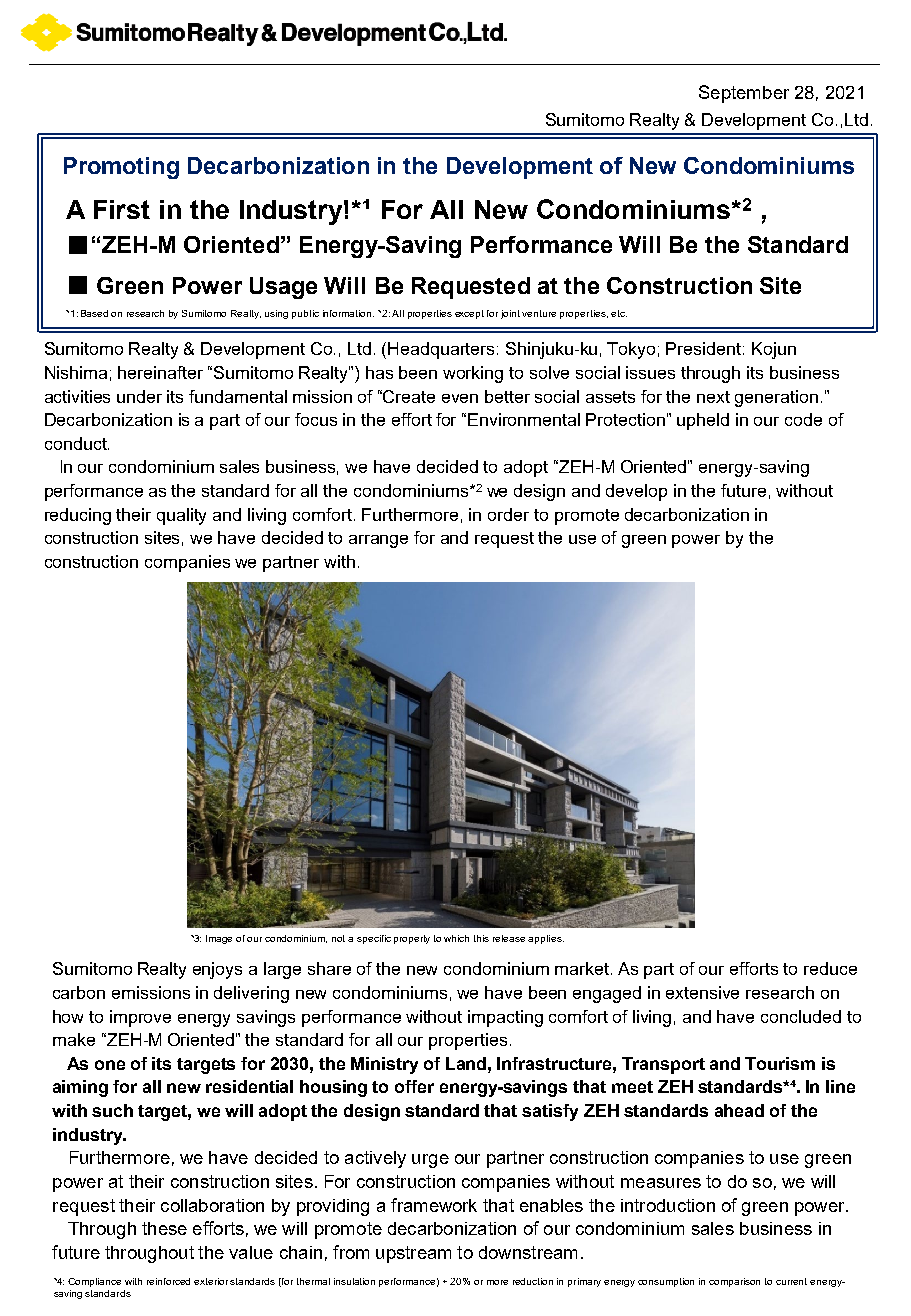 This screenshot has height=1316, width=911. Describe the element at coordinates (139, 396) in the screenshot. I see `under` at that location.
